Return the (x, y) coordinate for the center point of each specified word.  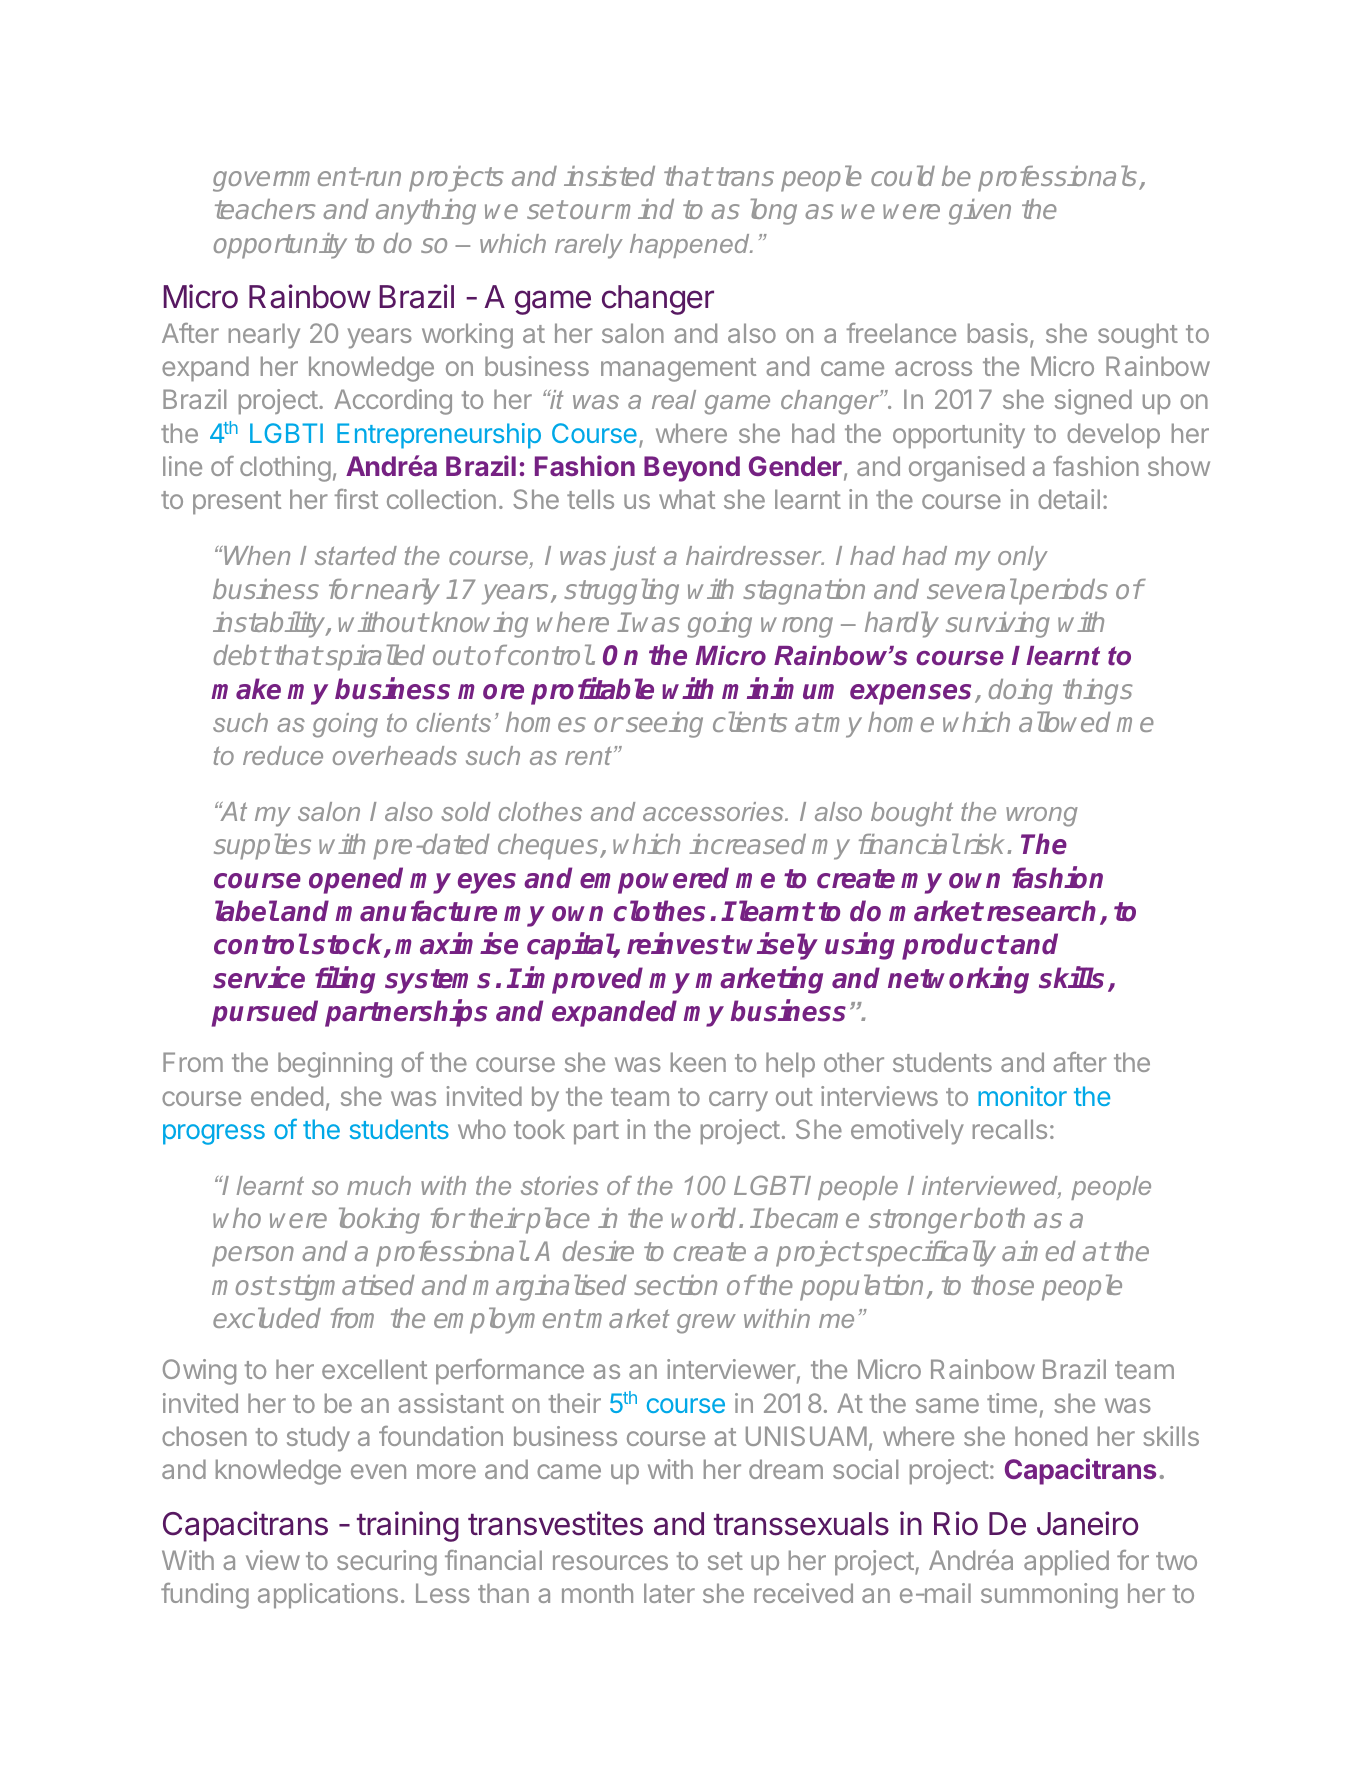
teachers (265, 209)
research (1041, 911)
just (633, 558)
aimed (1039, 1251)
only (1023, 558)
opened (356, 880)
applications (328, 1596)
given (980, 212)
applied (1066, 1563)
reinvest (680, 944)
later (669, 1593)
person (253, 1256)
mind (644, 209)
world (705, 1217)
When (256, 555)
